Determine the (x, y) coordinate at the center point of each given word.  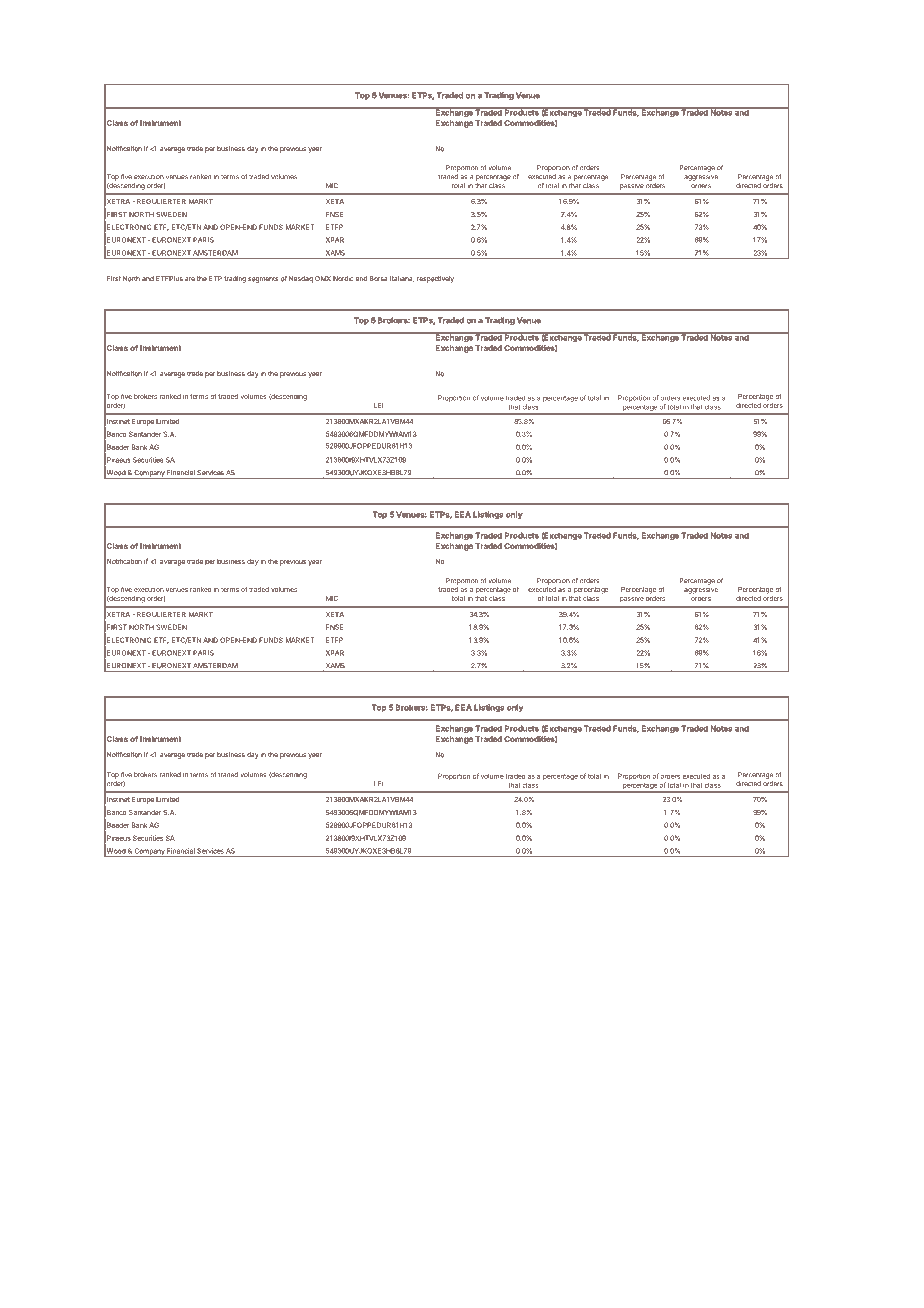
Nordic (343, 279)
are (190, 279)
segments (263, 280)
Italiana (402, 279)
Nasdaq (301, 279)
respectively (435, 279)
